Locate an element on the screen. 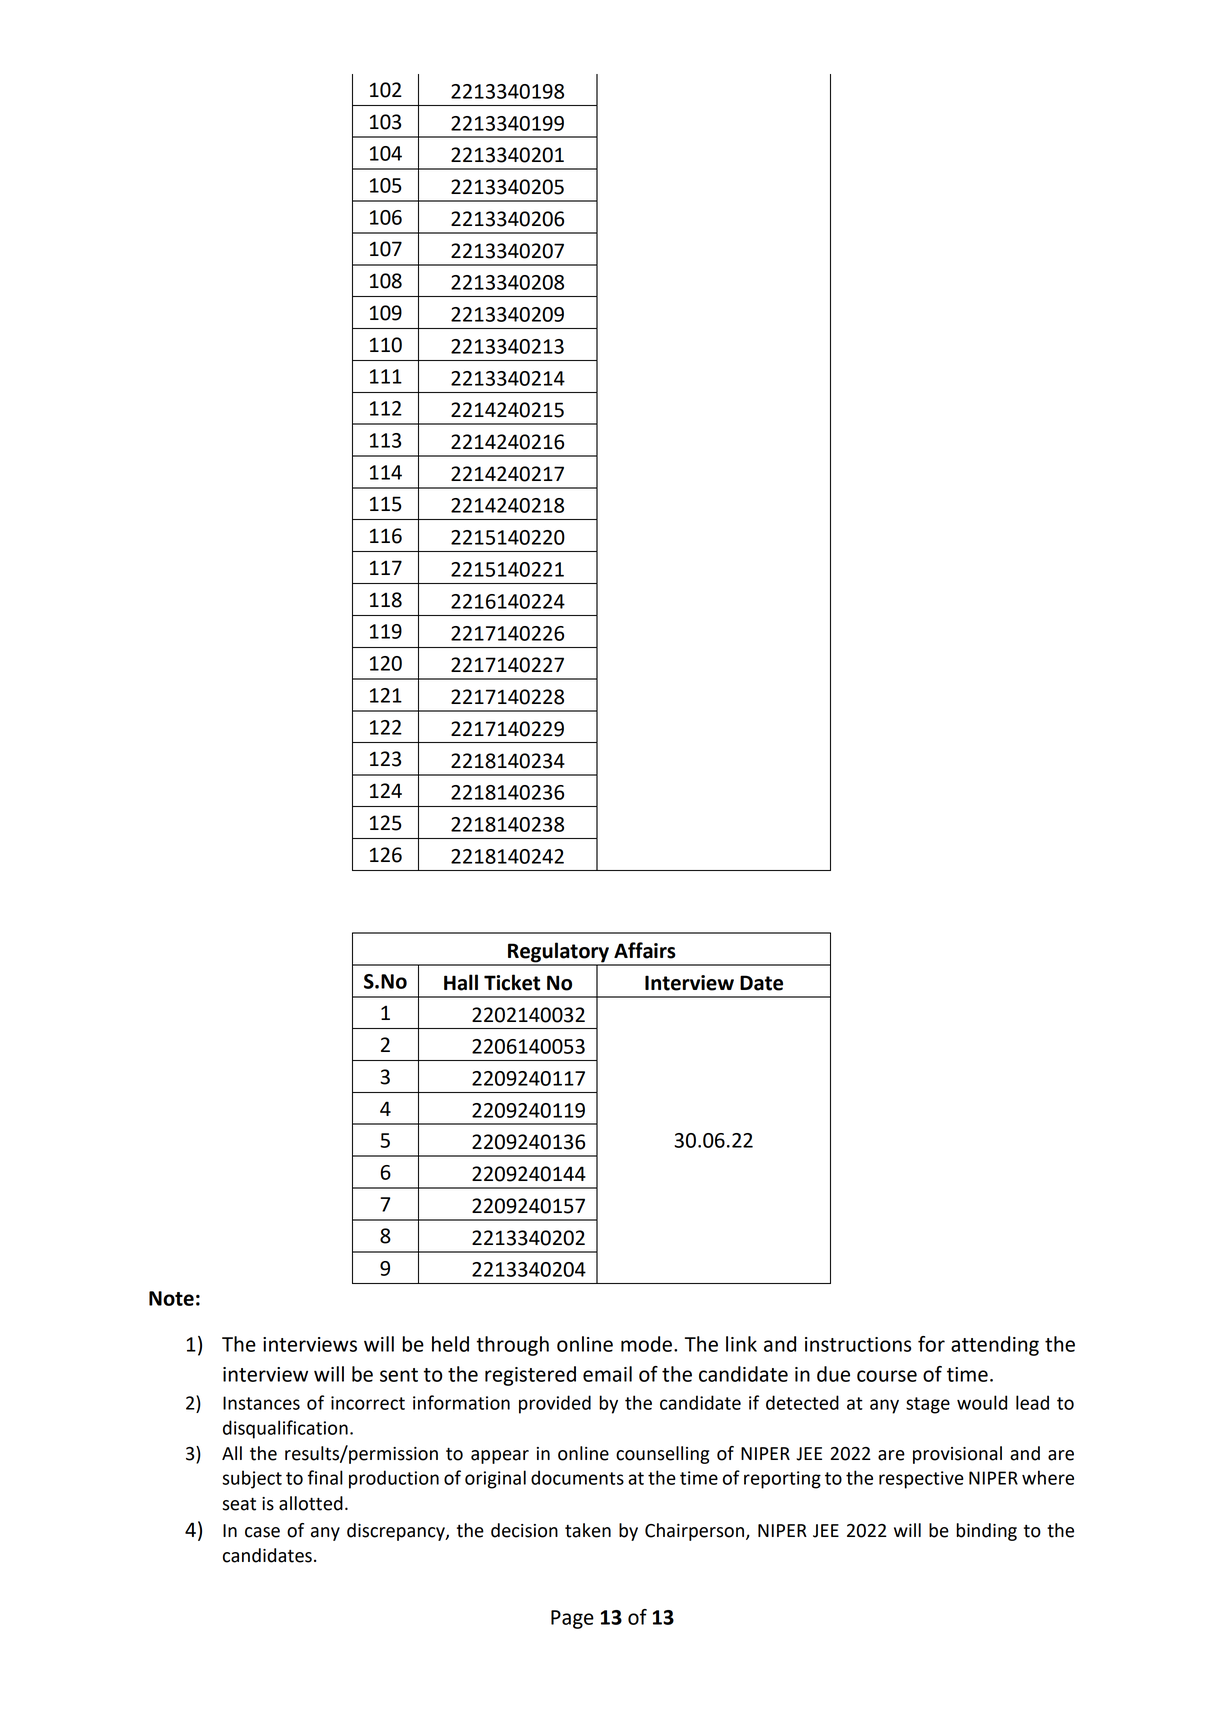 This screenshot has height=1731, width=1224. Hall is located at coordinates (461, 982).
